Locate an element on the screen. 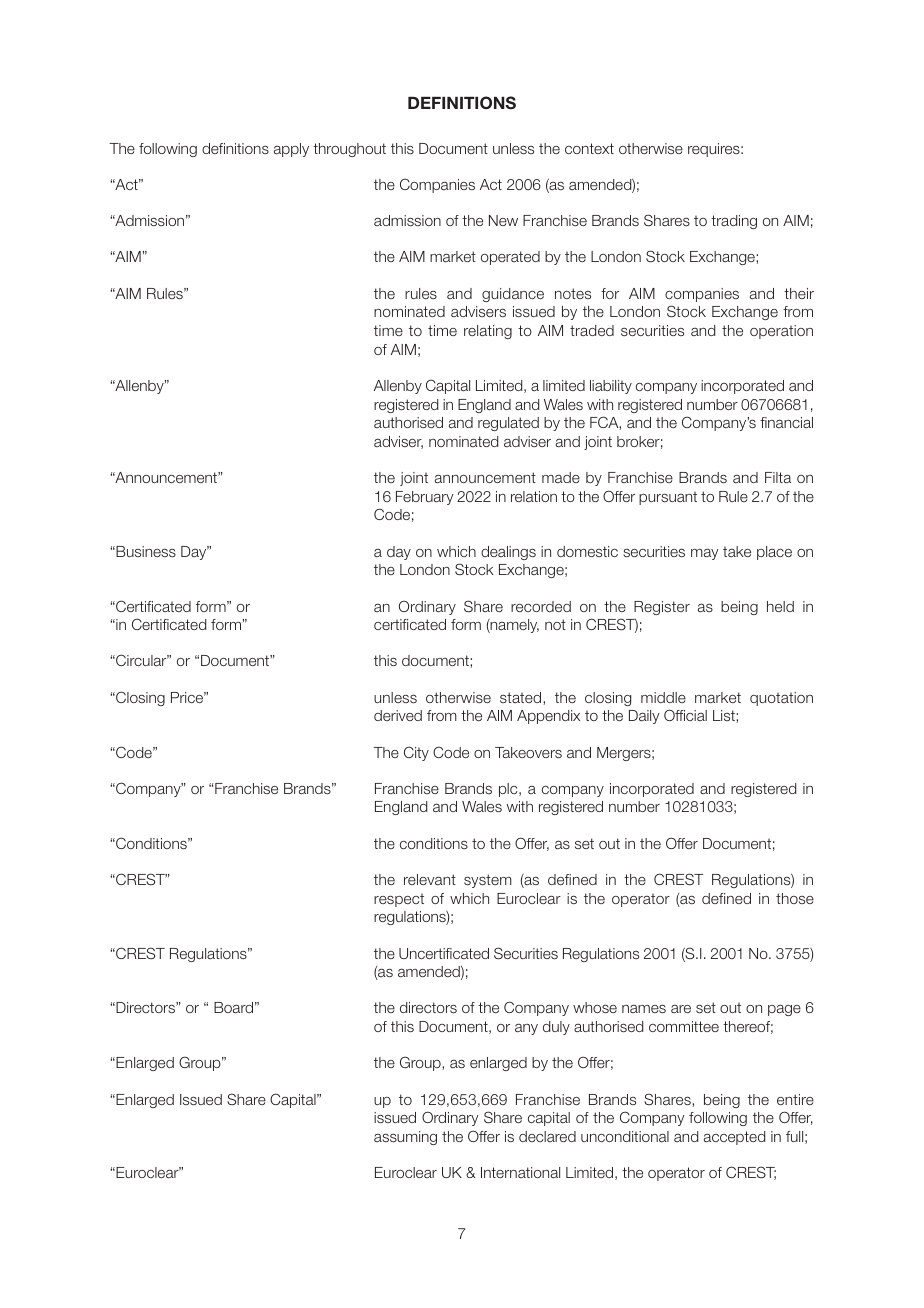  derived is located at coordinates (398, 715).
